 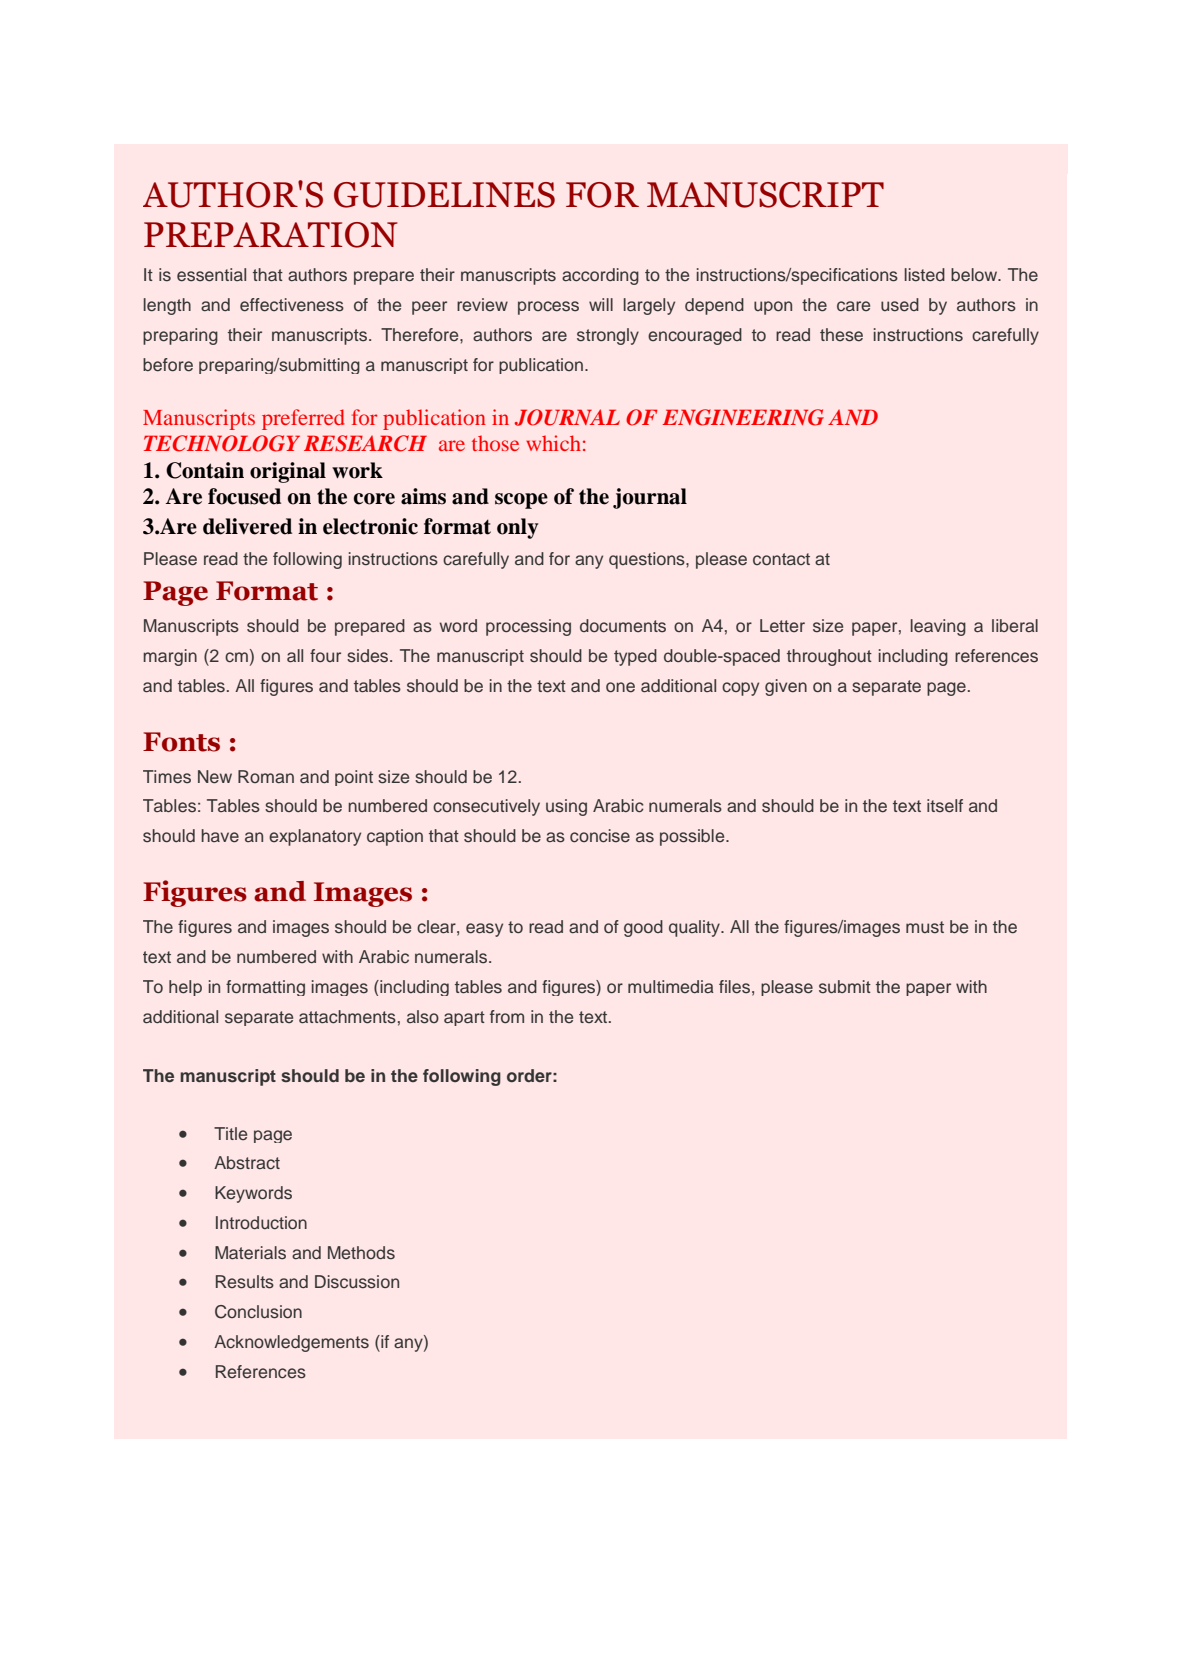 I want to click on using, so click(x=566, y=807).
